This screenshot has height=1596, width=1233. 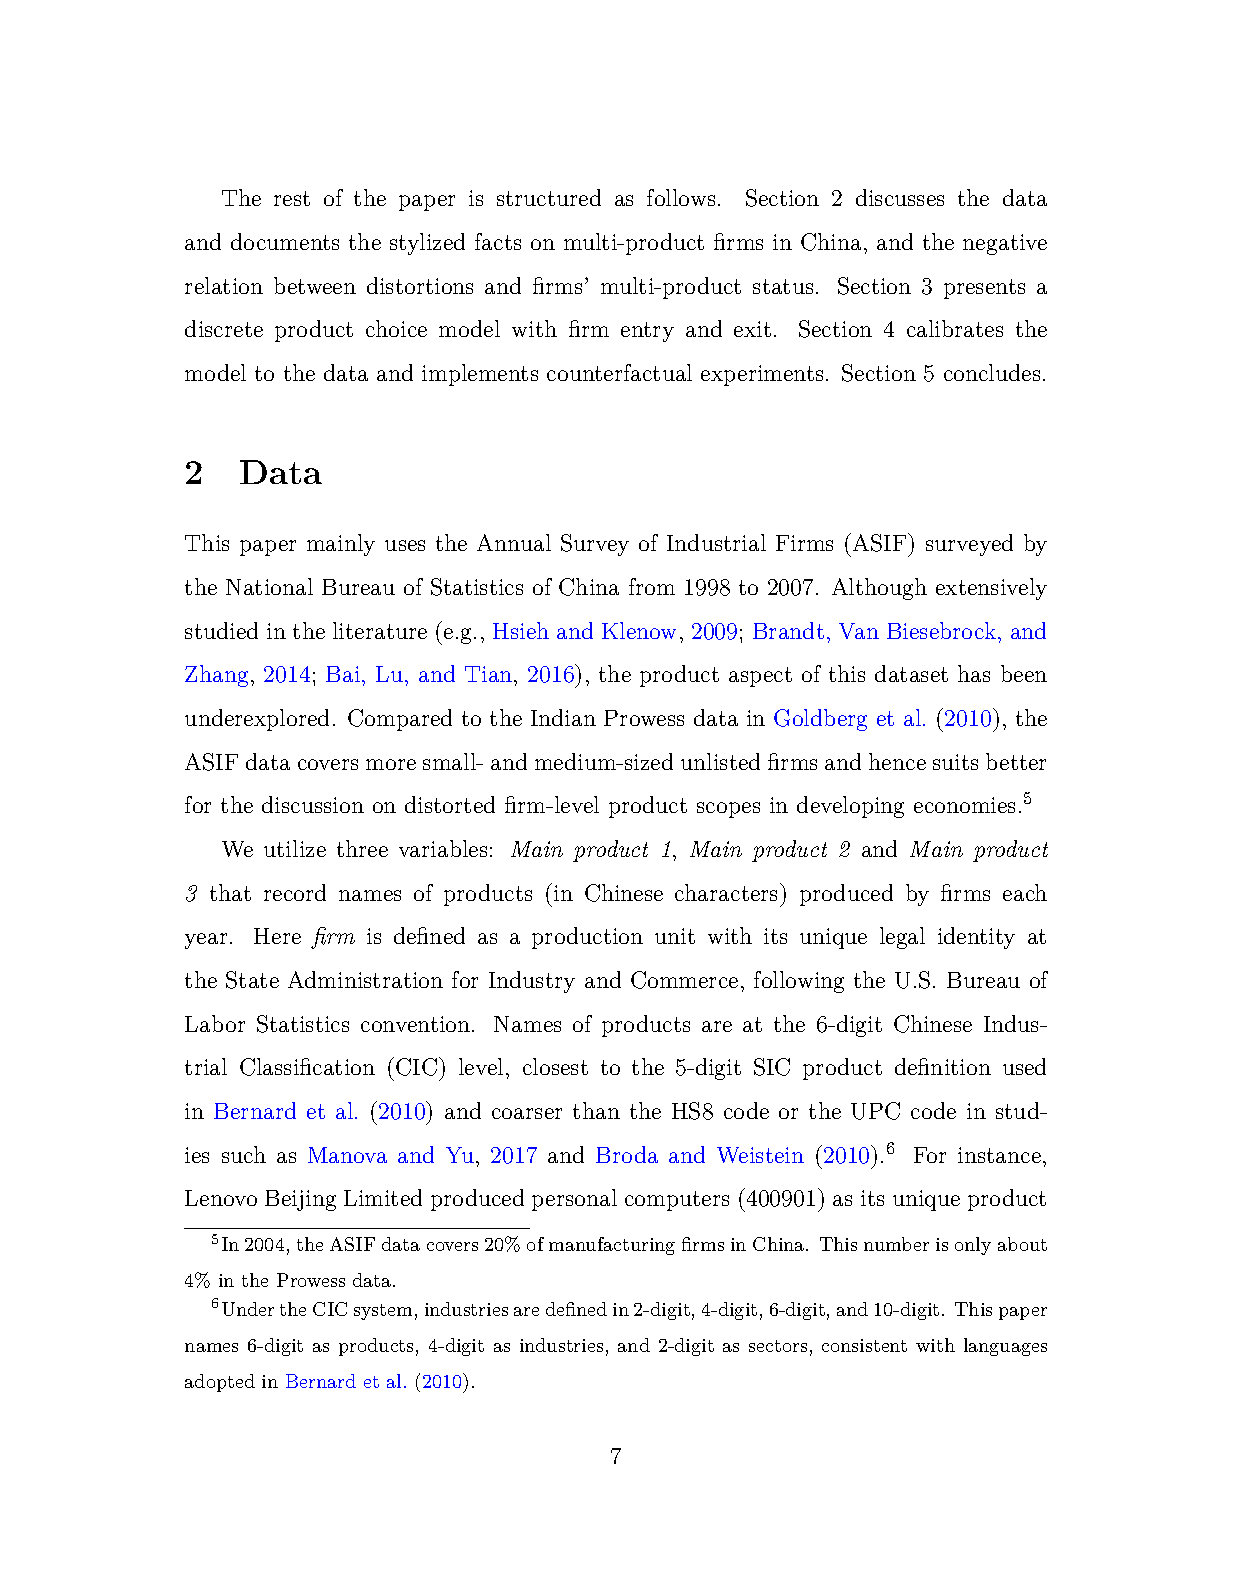 What do you see at coordinates (269, 586) in the screenshot?
I see `National` at bounding box center [269, 586].
